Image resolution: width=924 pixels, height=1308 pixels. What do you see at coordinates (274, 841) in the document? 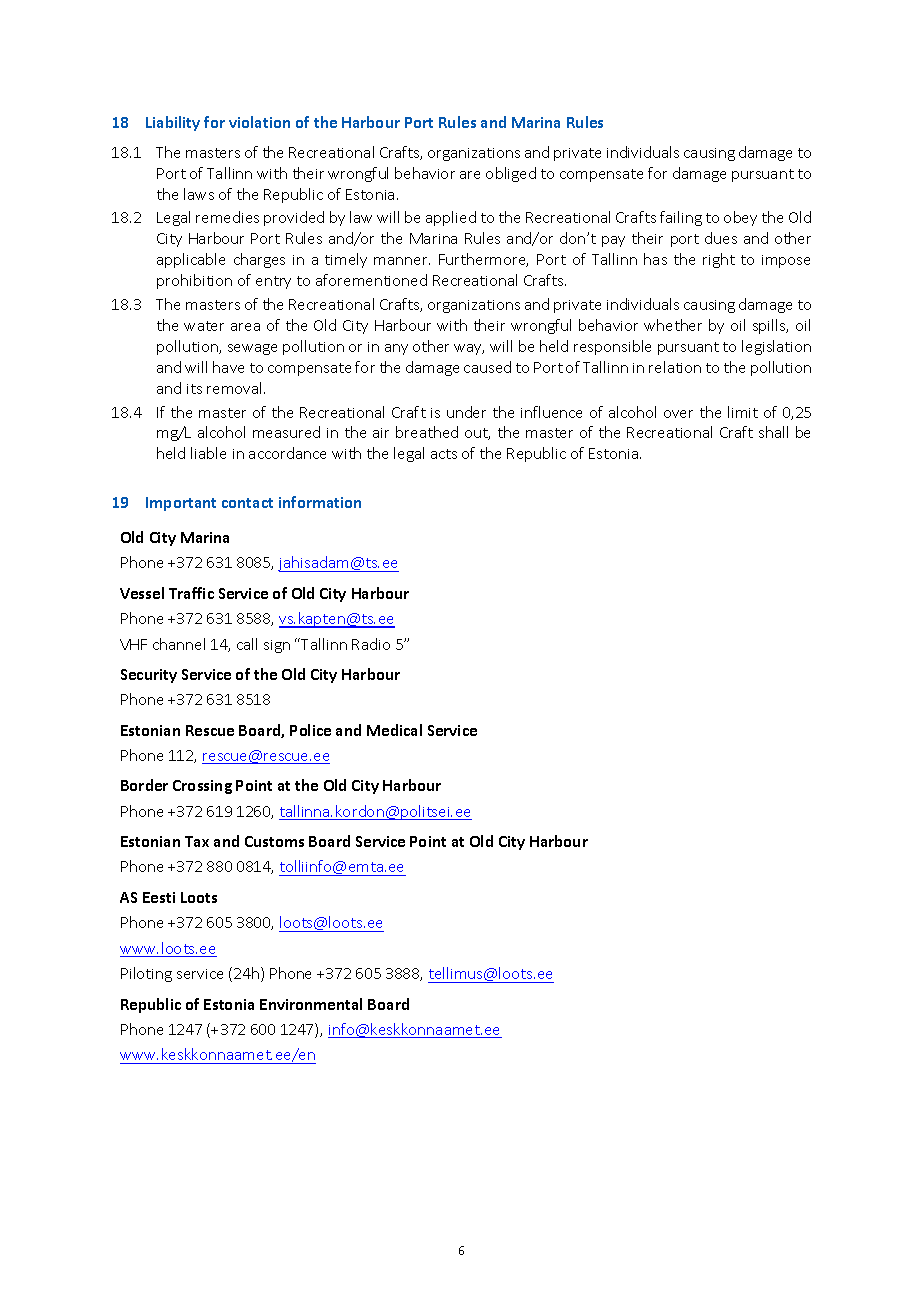
I see `Customs` at bounding box center [274, 841].
